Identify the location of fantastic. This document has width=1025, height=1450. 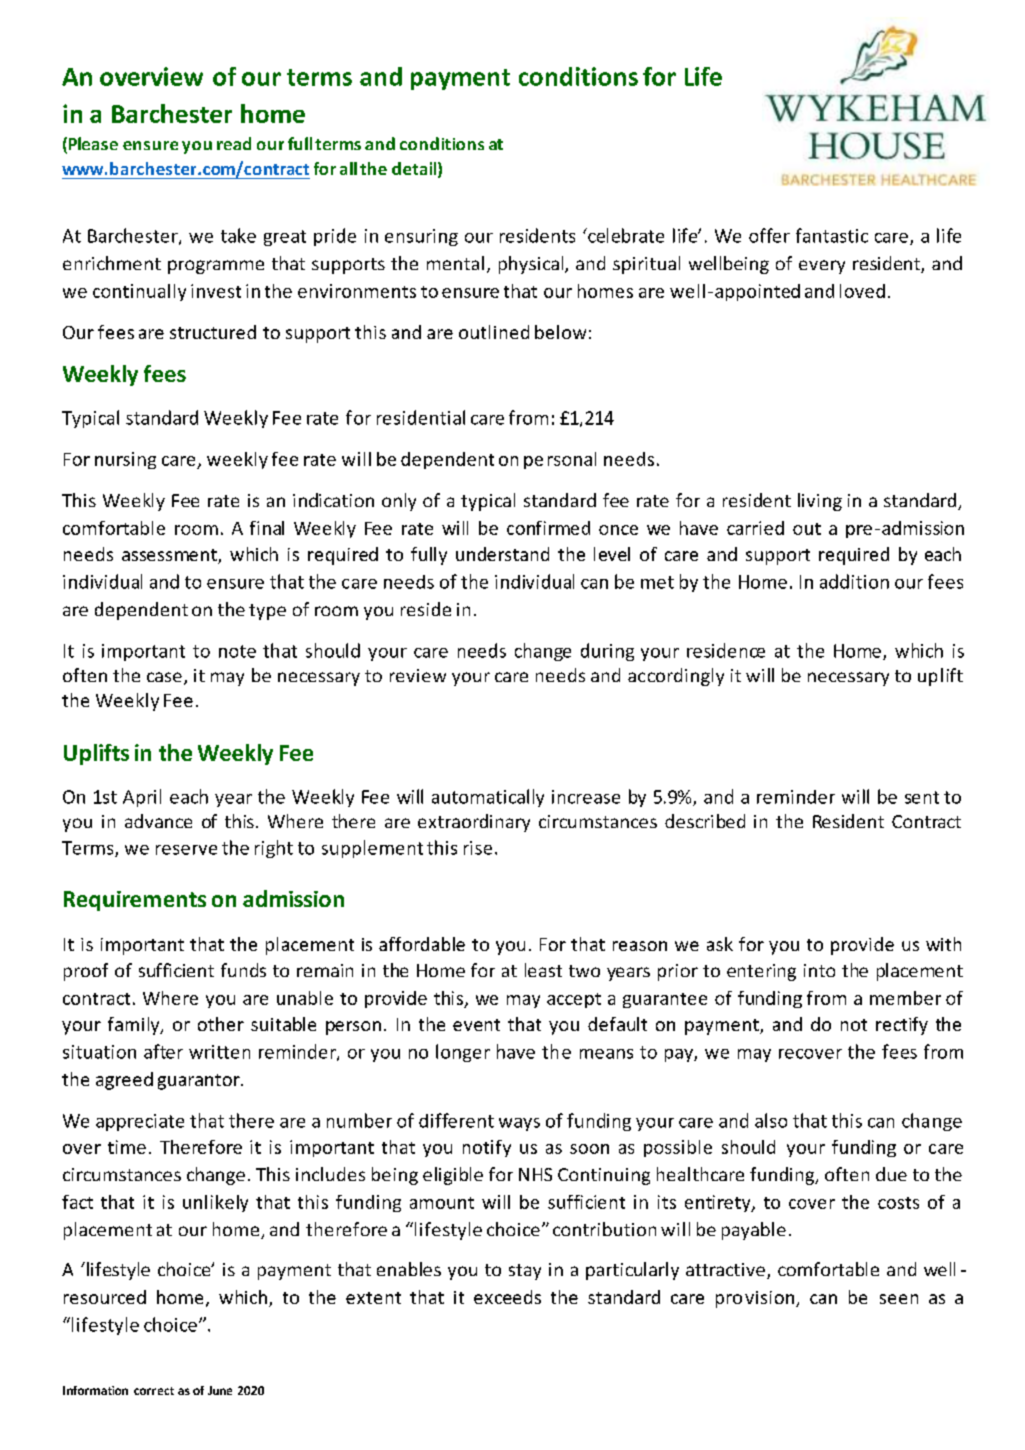
(832, 235).
